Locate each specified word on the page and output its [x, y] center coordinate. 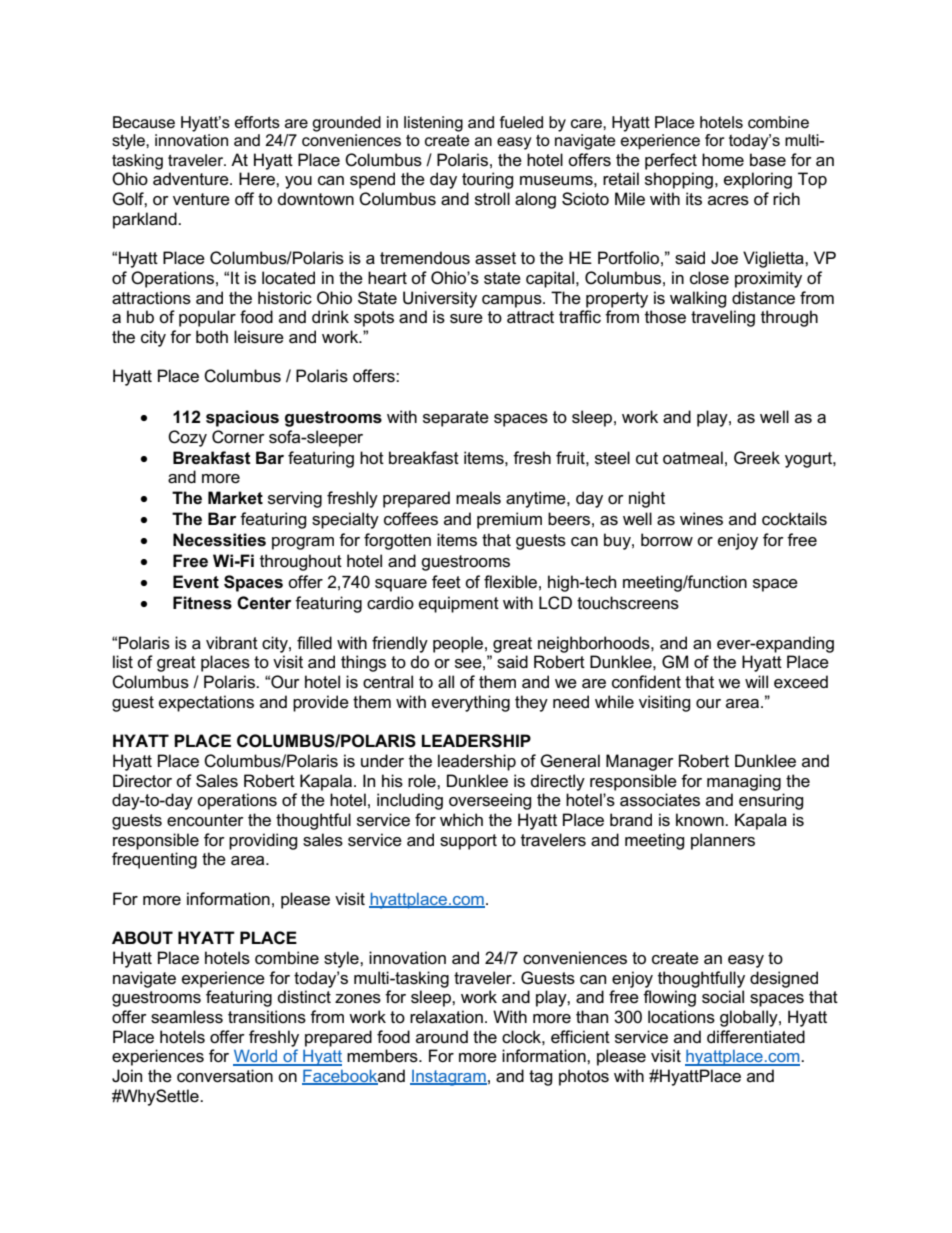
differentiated [756, 1037]
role [423, 781]
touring [488, 180]
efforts [257, 122]
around [442, 1037]
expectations [206, 703]
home [723, 160]
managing [744, 782]
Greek [757, 458]
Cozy [187, 438]
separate [456, 419]
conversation [225, 1076]
